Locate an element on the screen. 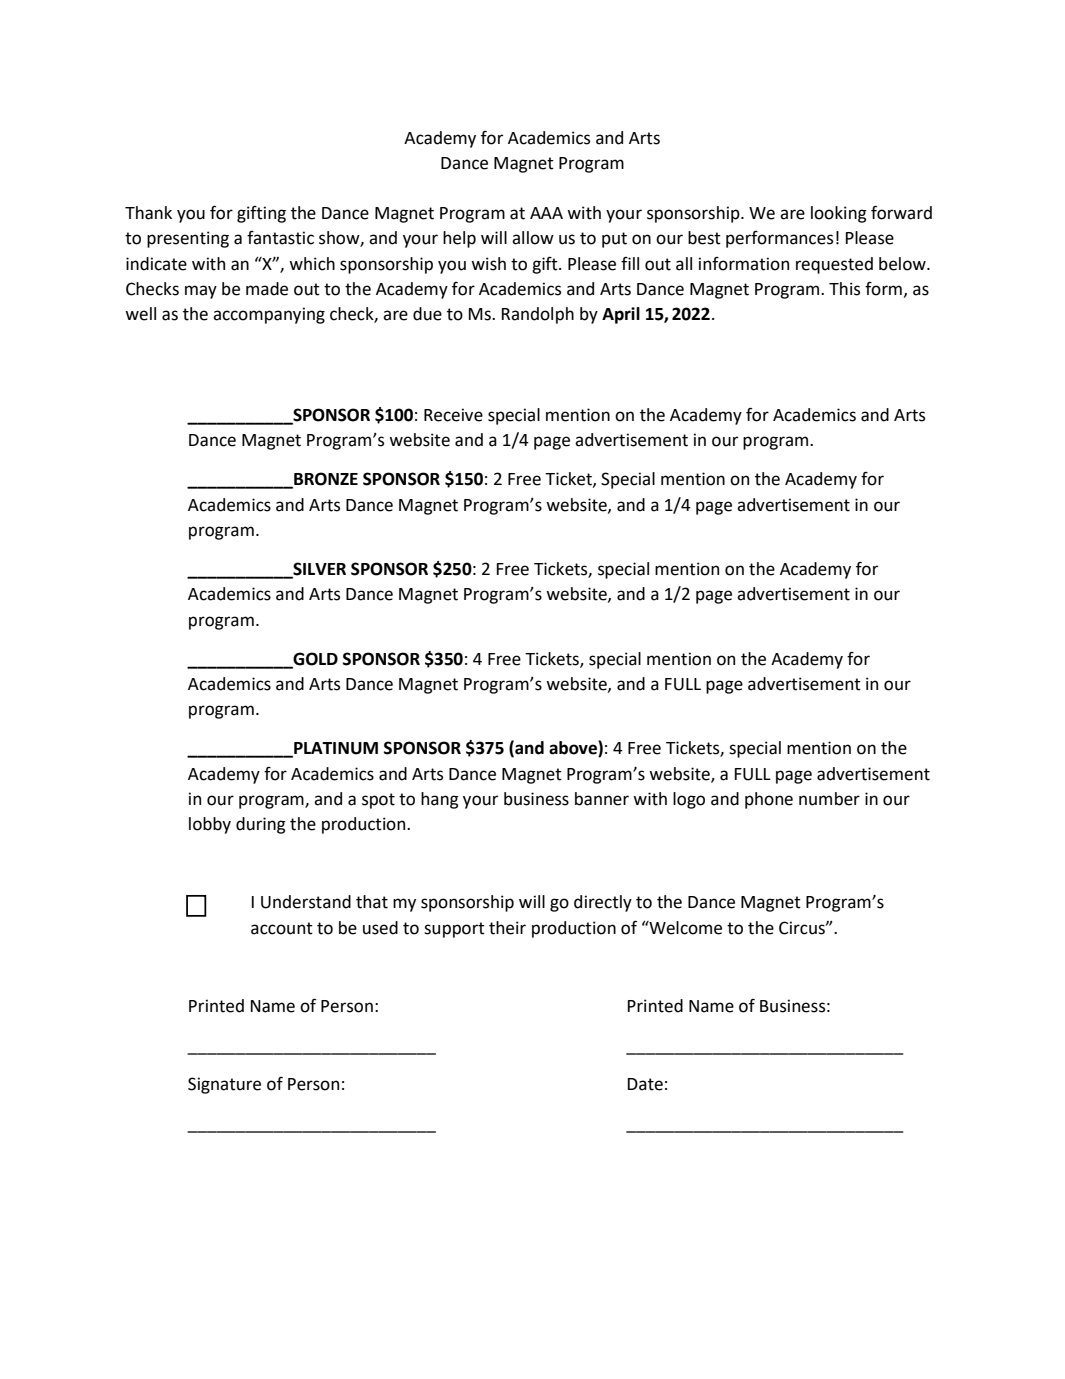 This screenshot has height=1379, width=1065. This is located at coordinates (844, 289).
